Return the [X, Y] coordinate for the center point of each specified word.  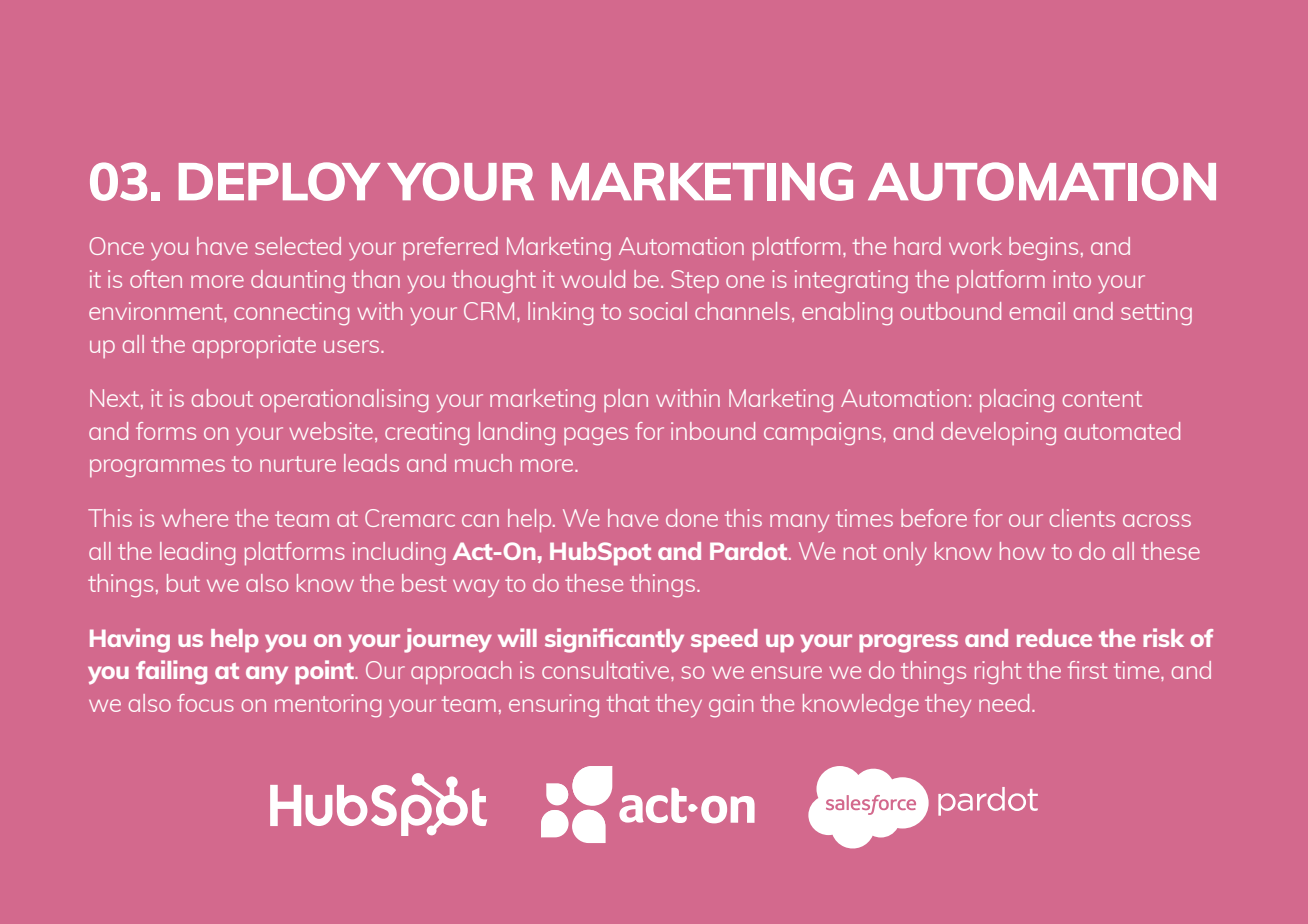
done [692, 518]
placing [1017, 400]
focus [205, 703]
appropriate [254, 346]
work [975, 246]
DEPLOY [279, 181]
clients [1082, 518]
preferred [450, 248]
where [195, 518]
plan [626, 400]
